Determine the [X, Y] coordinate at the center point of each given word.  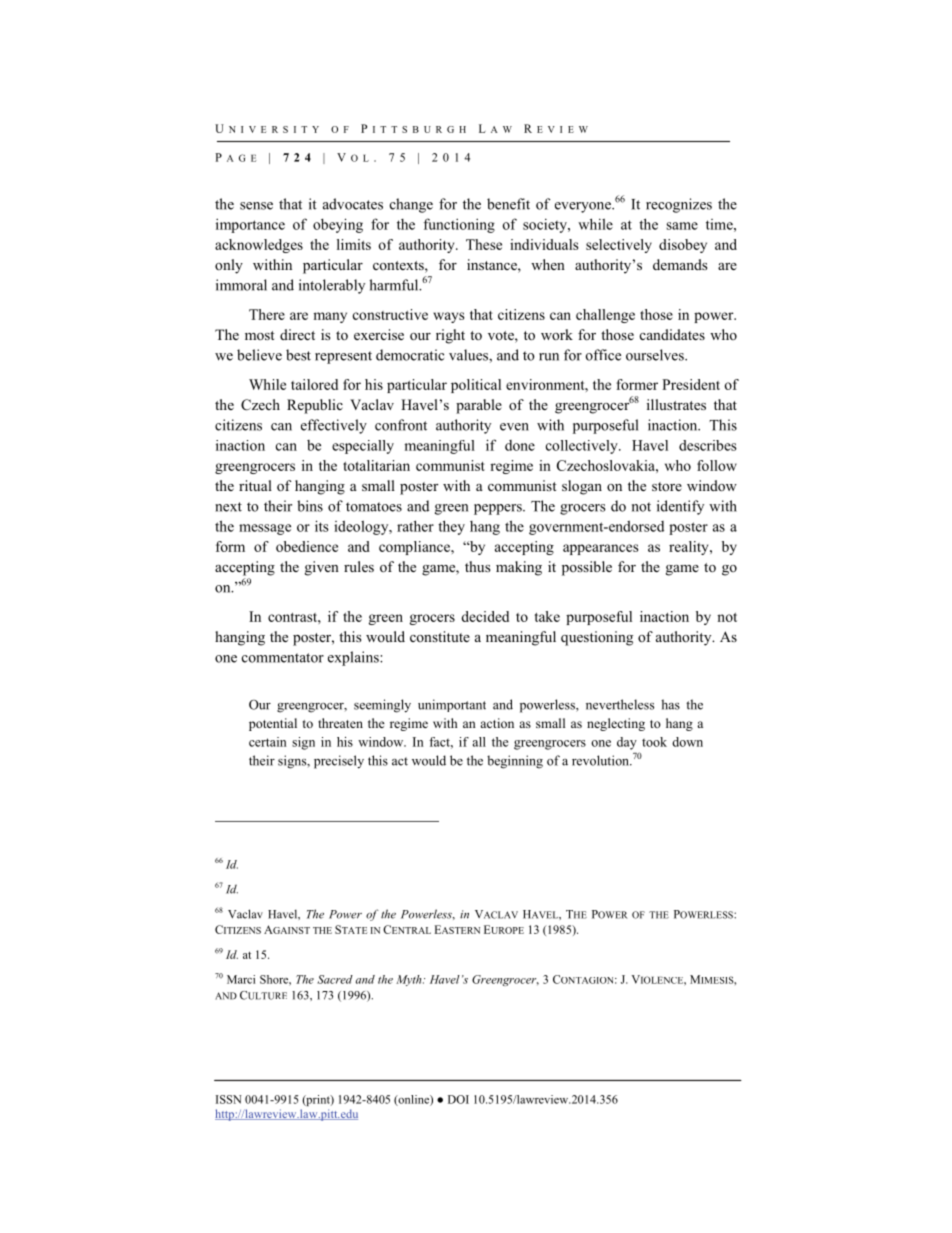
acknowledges [259, 246]
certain [268, 742]
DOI [458, 1099]
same [682, 226]
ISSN [229, 1099]
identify [680, 507]
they [451, 527]
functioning [459, 225]
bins [310, 506]
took [654, 742]
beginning [515, 762]
